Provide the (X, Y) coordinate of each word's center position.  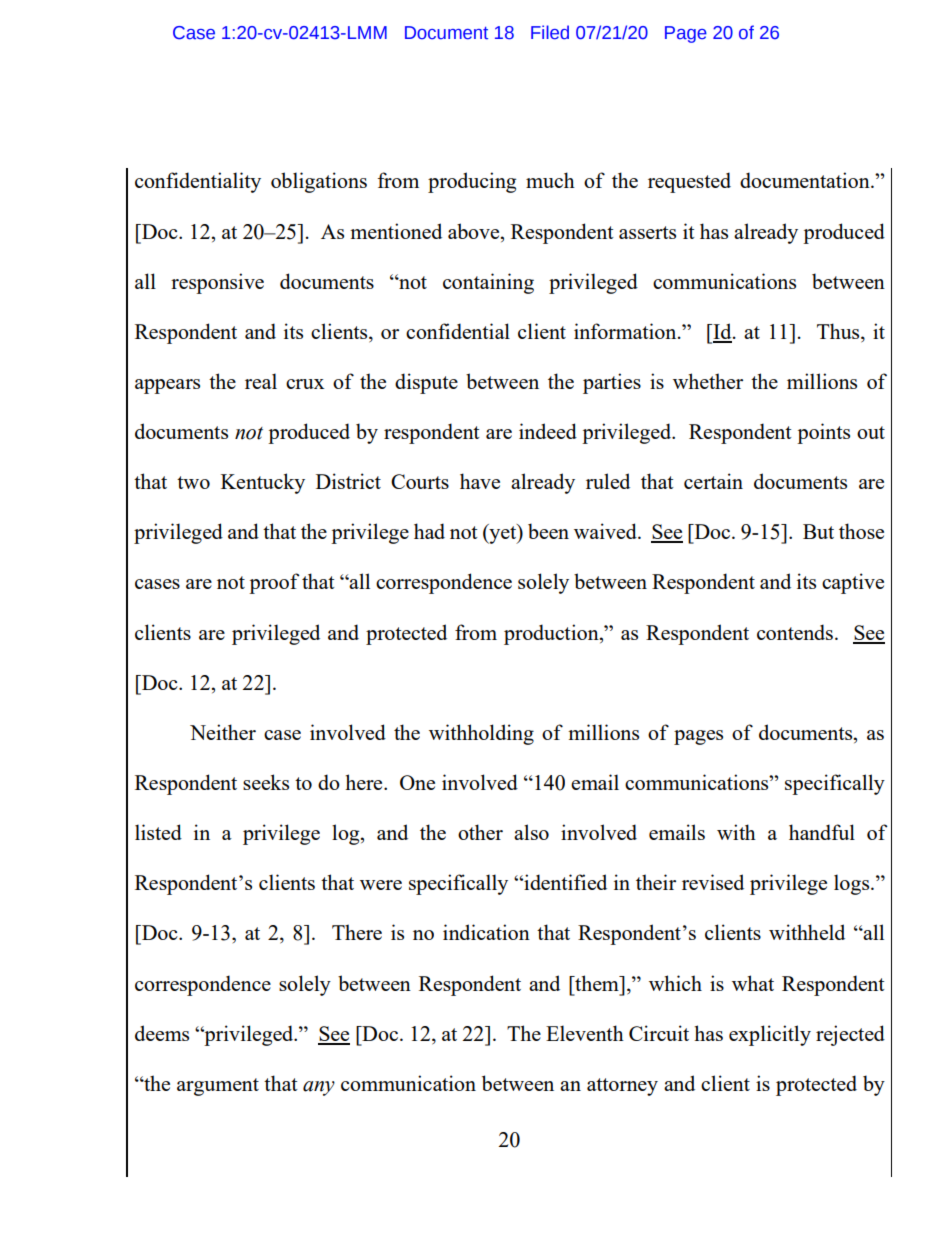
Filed (550, 32)
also (531, 832)
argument (218, 1087)
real (261, 381)
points (823, 433)
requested (689, 182)
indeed (548, 431)
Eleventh (585, 1033)
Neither (223, 732)
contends (795, 632)
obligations (319, 182)
